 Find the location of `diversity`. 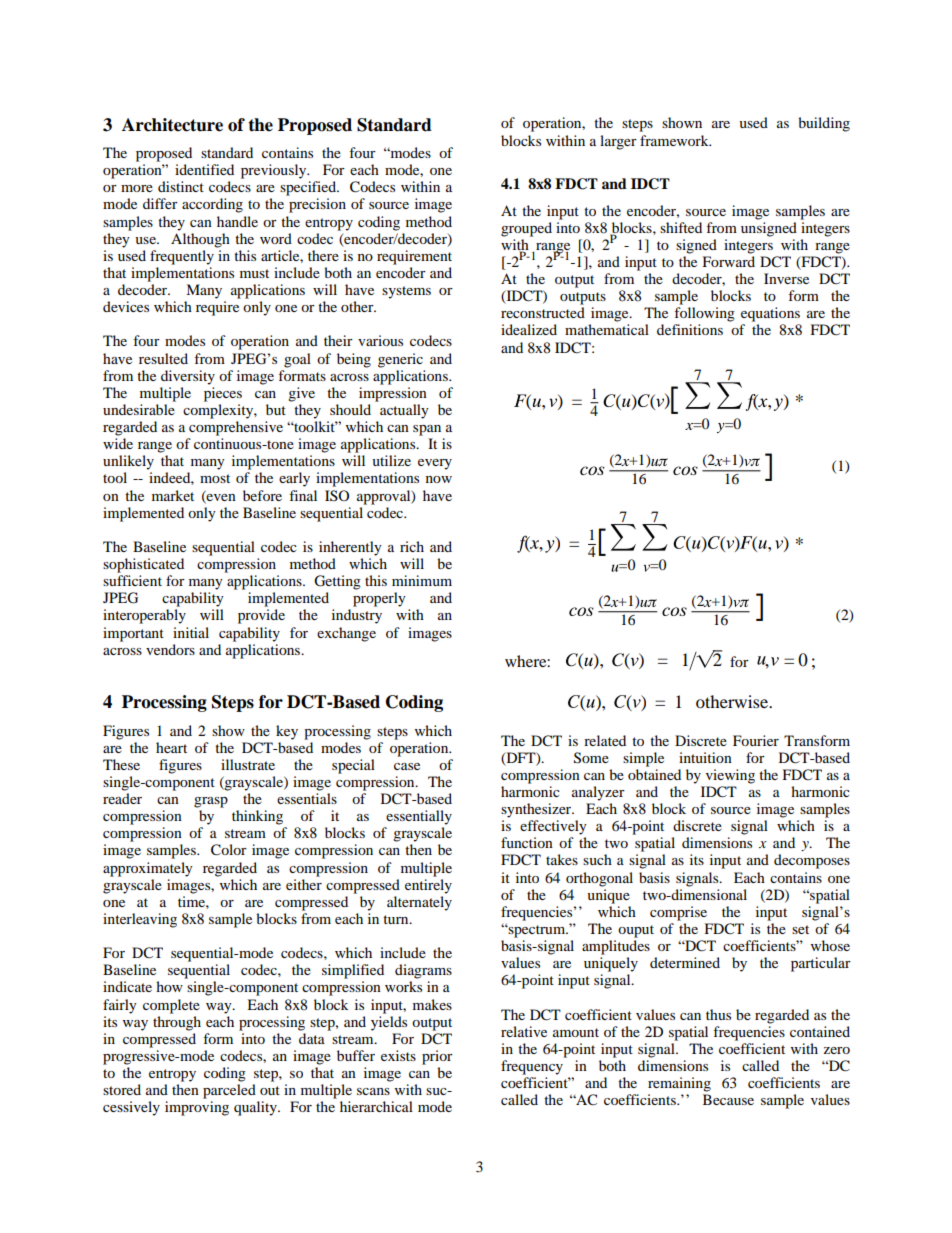

diversity is located at coordinates (188, 377).
